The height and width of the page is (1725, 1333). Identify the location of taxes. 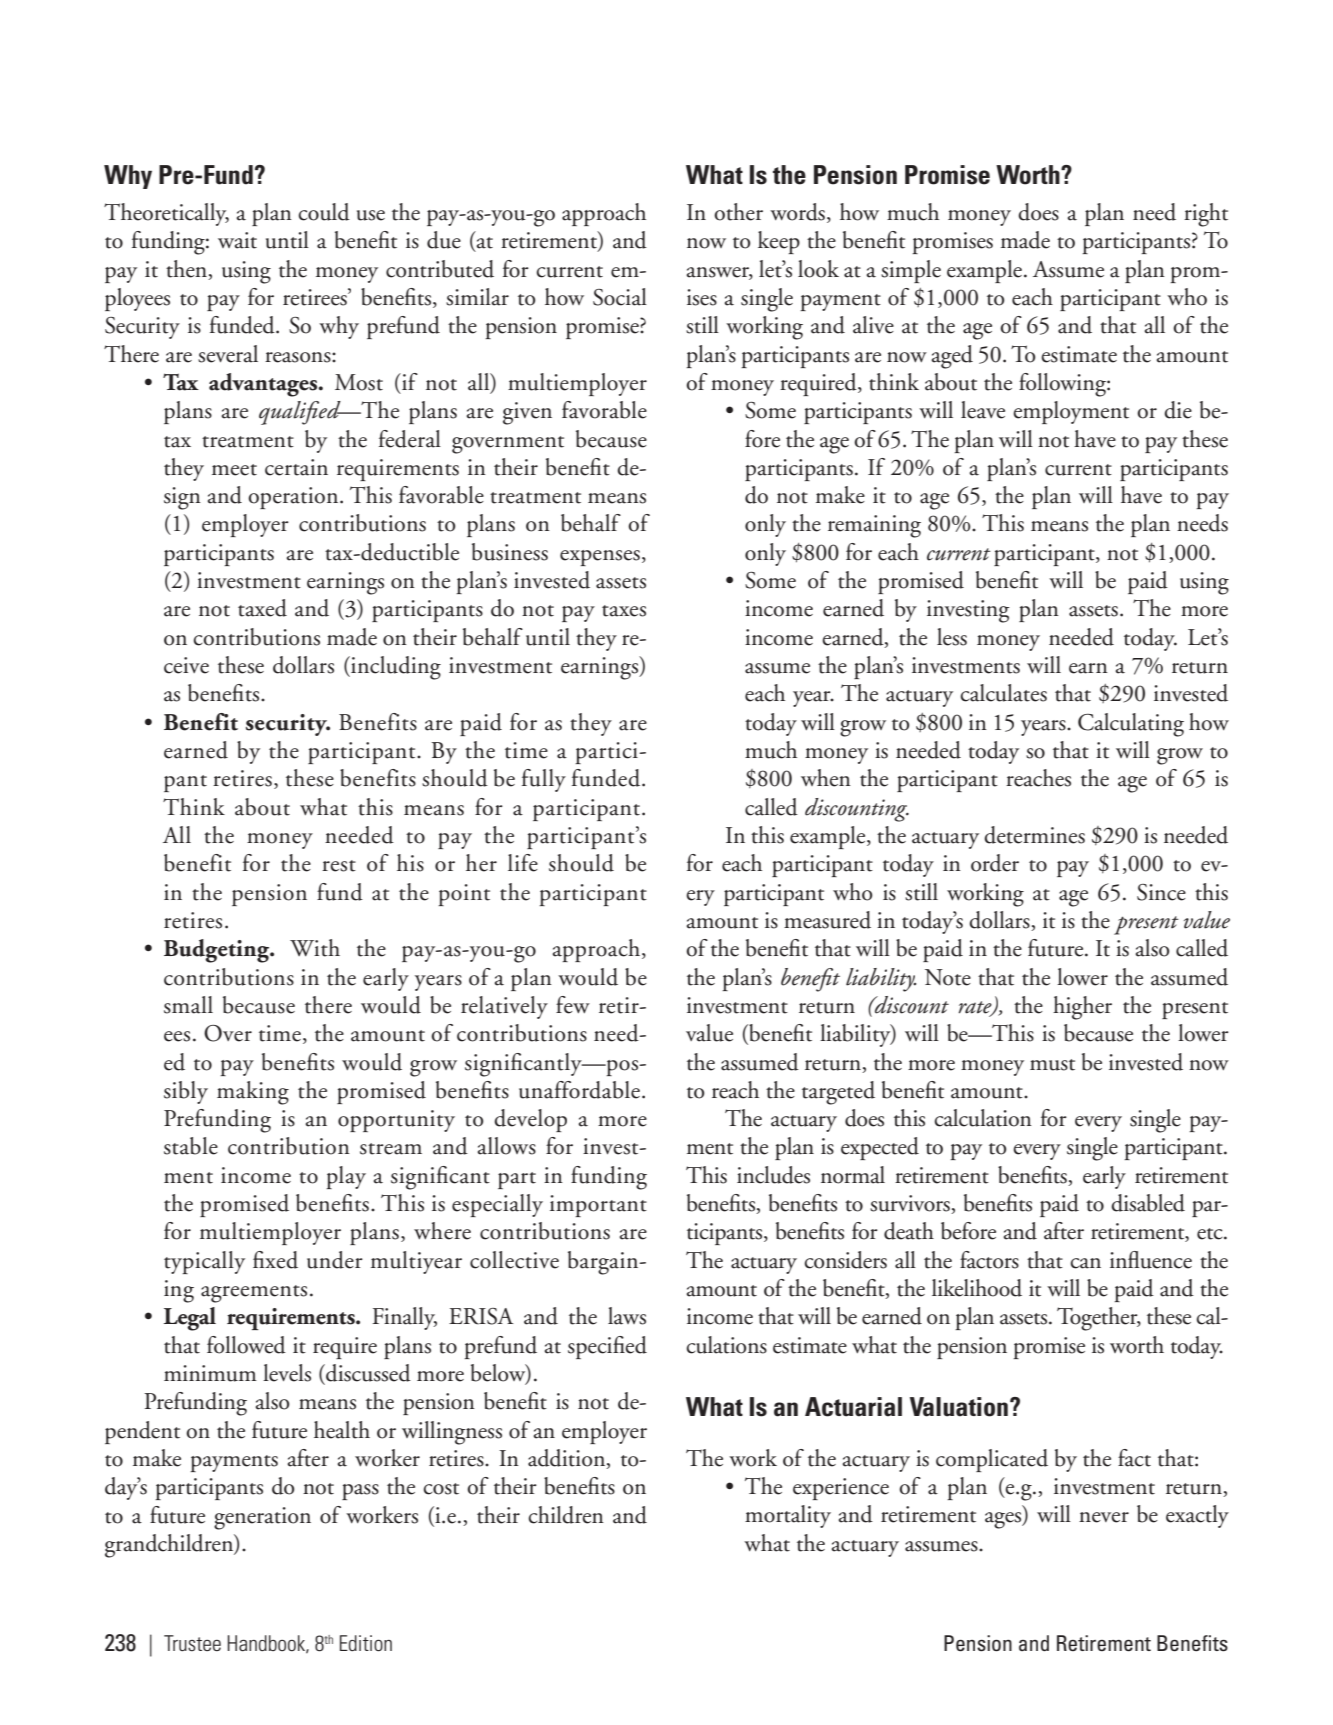
(624, 611).
